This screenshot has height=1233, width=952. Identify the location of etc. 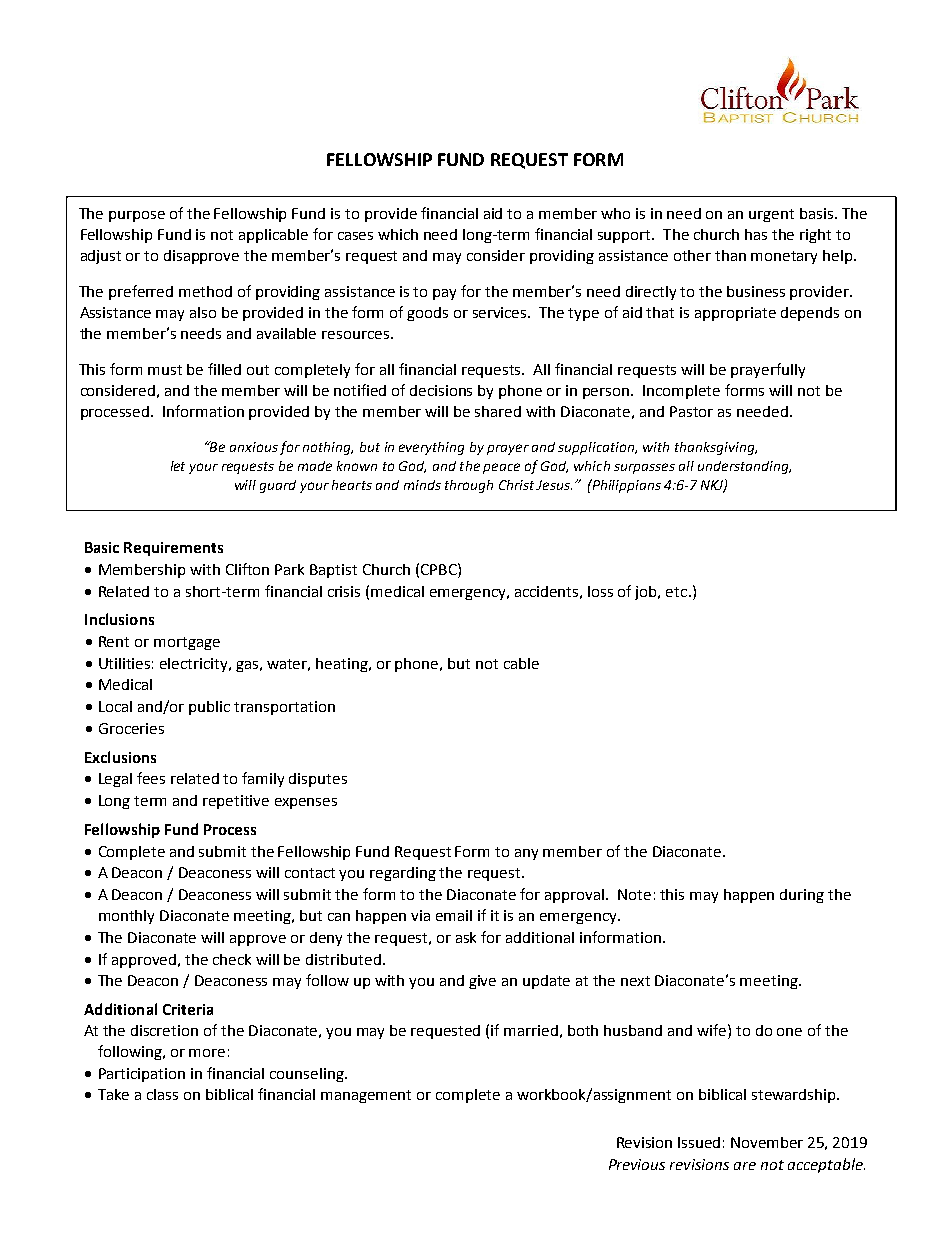
(678, 592).
